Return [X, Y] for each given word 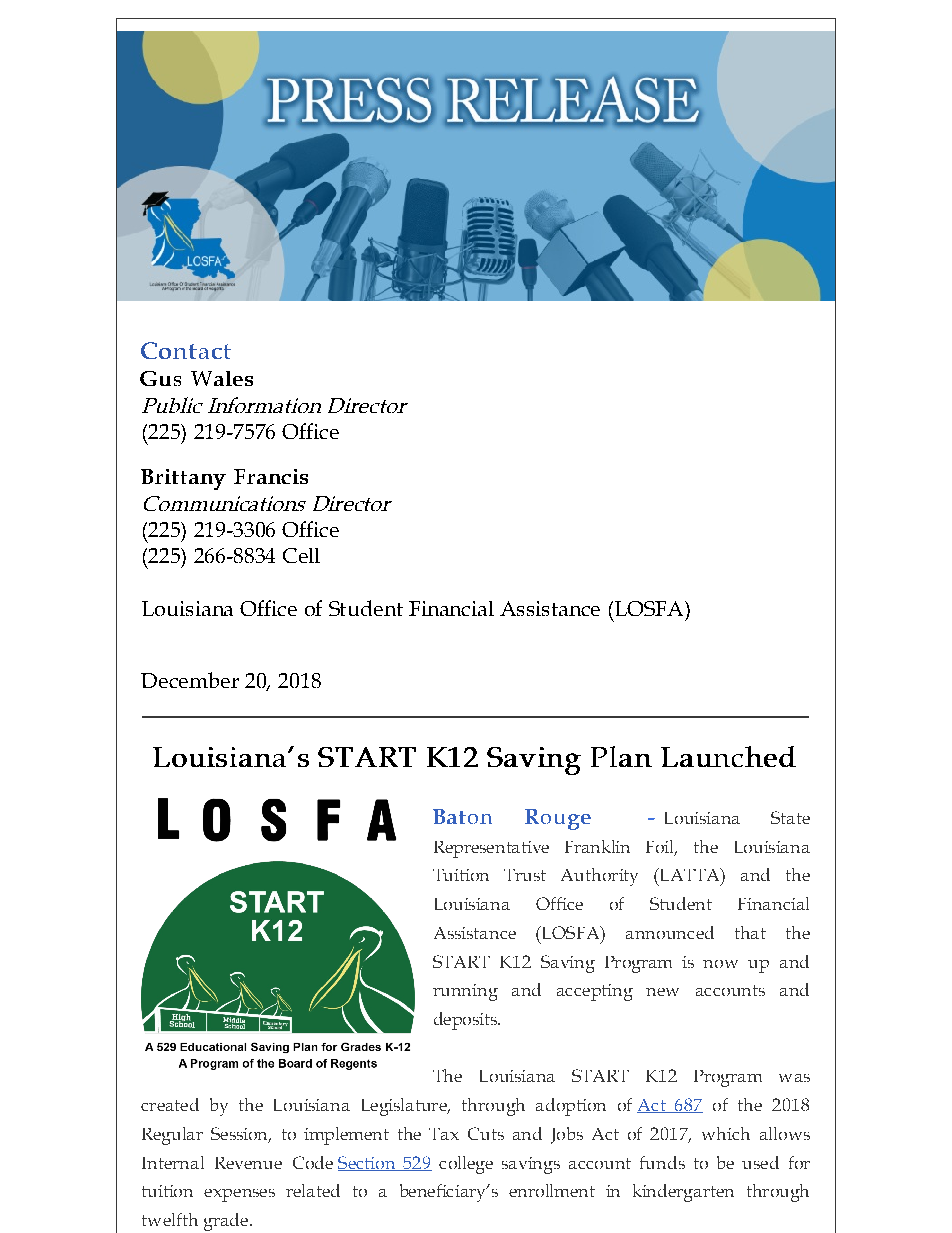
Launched [728, 756]
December [190, 680]
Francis [271, 476]
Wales [222, 378]
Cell [301, 555]
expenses [239, 1195]
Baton [462, 816]
